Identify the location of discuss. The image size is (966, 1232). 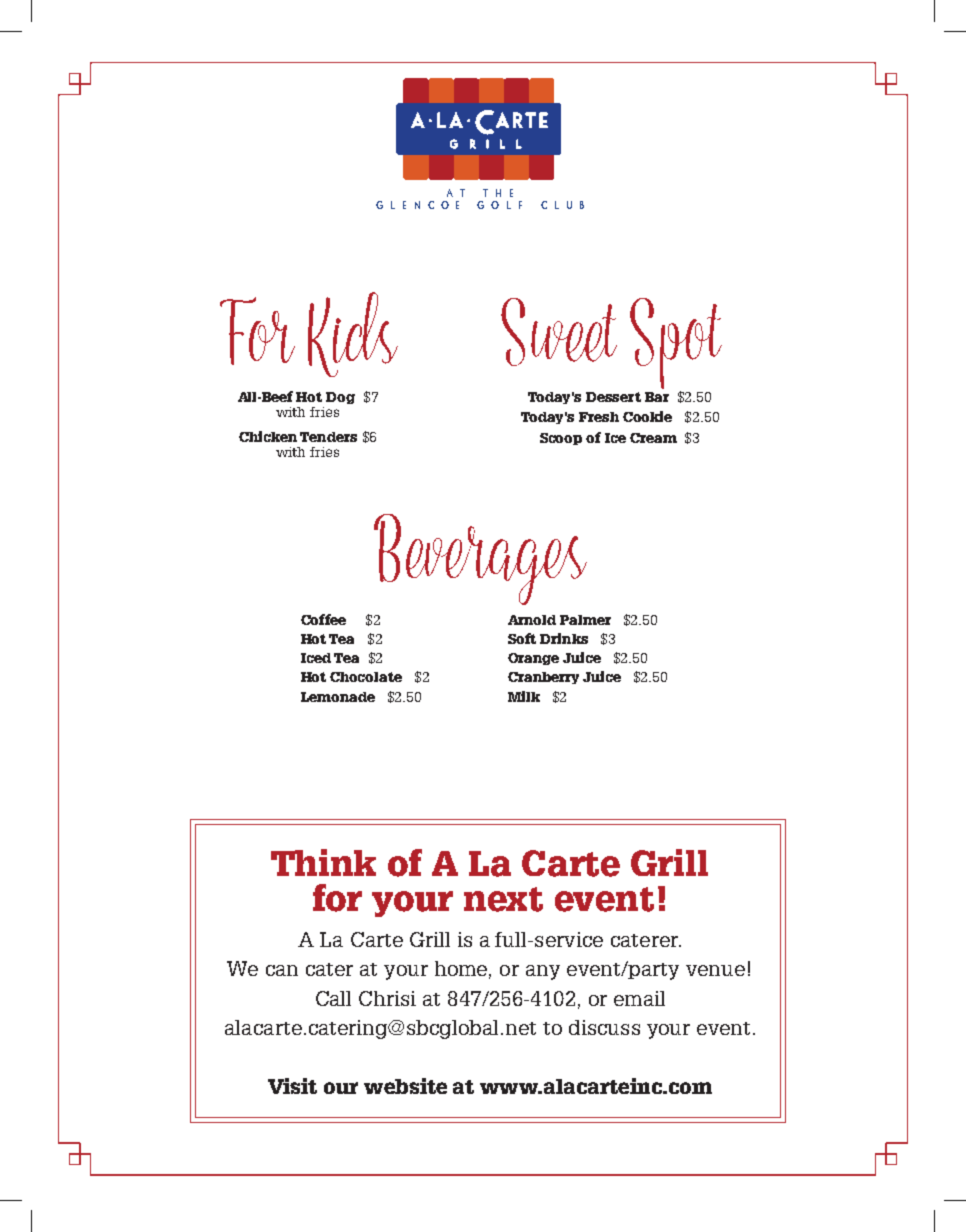
(604, 1027).
